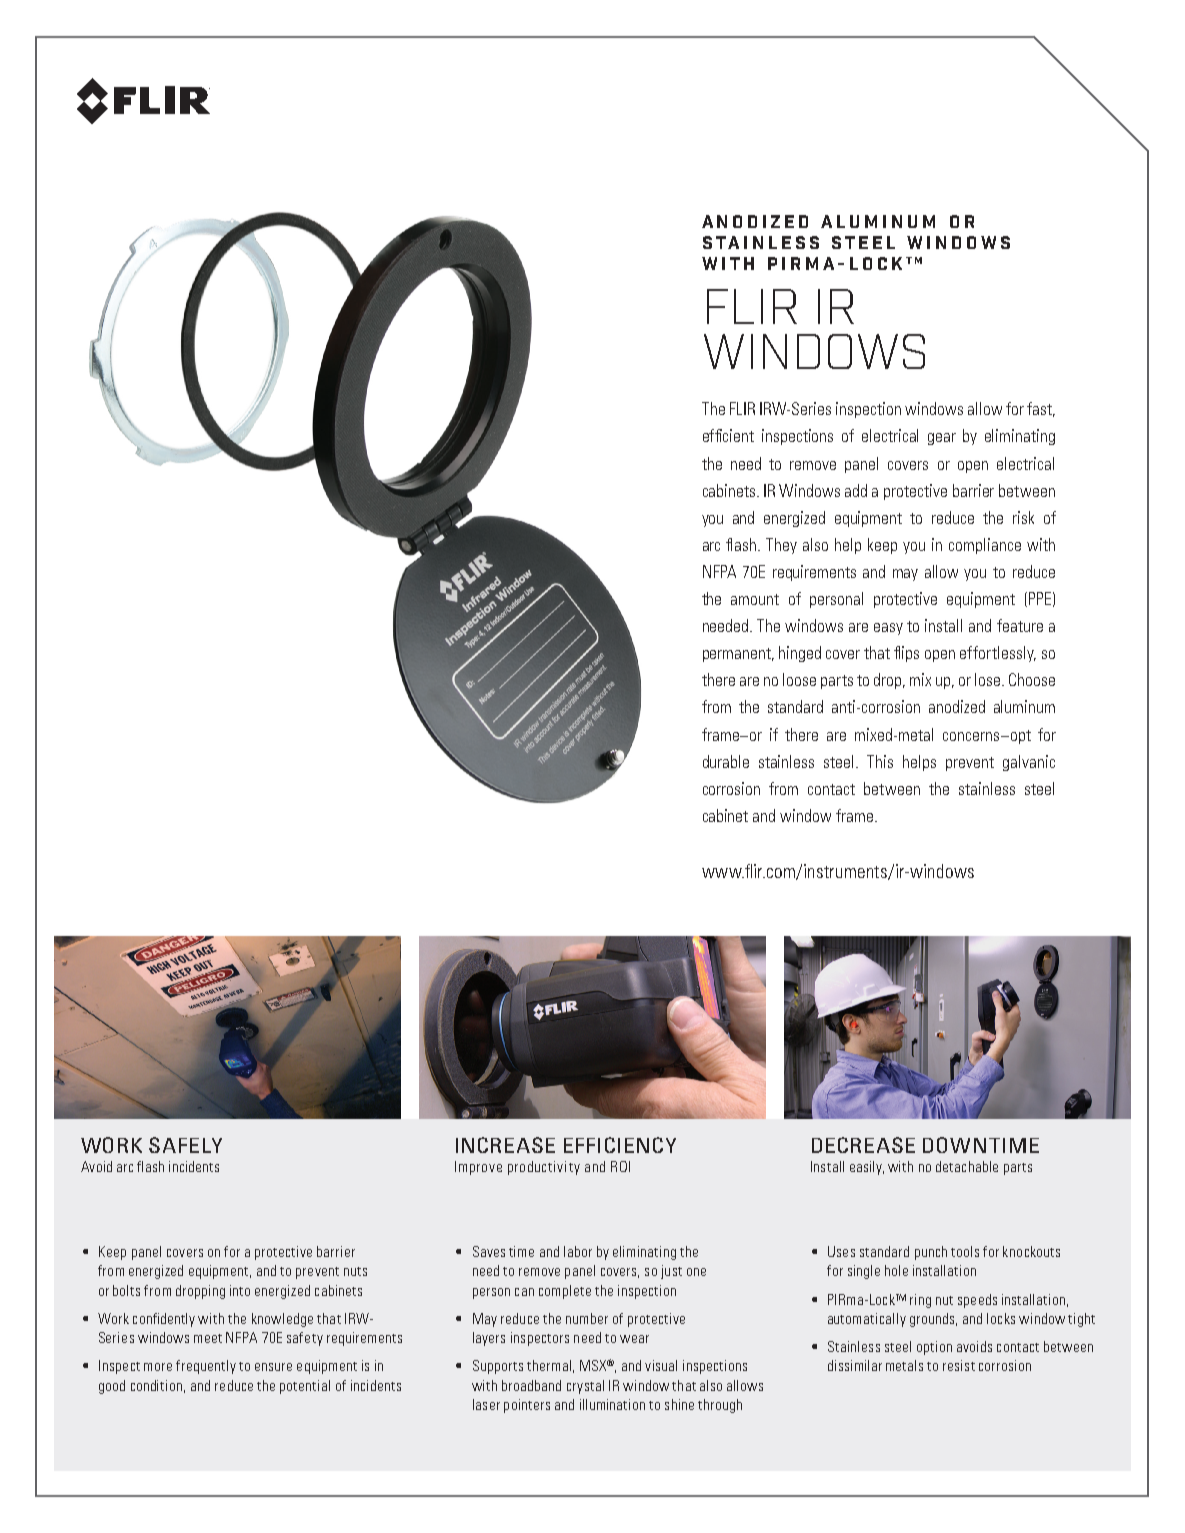  Describe the element at coordinates (726, 761) in the image. I see `durable` at that location.
